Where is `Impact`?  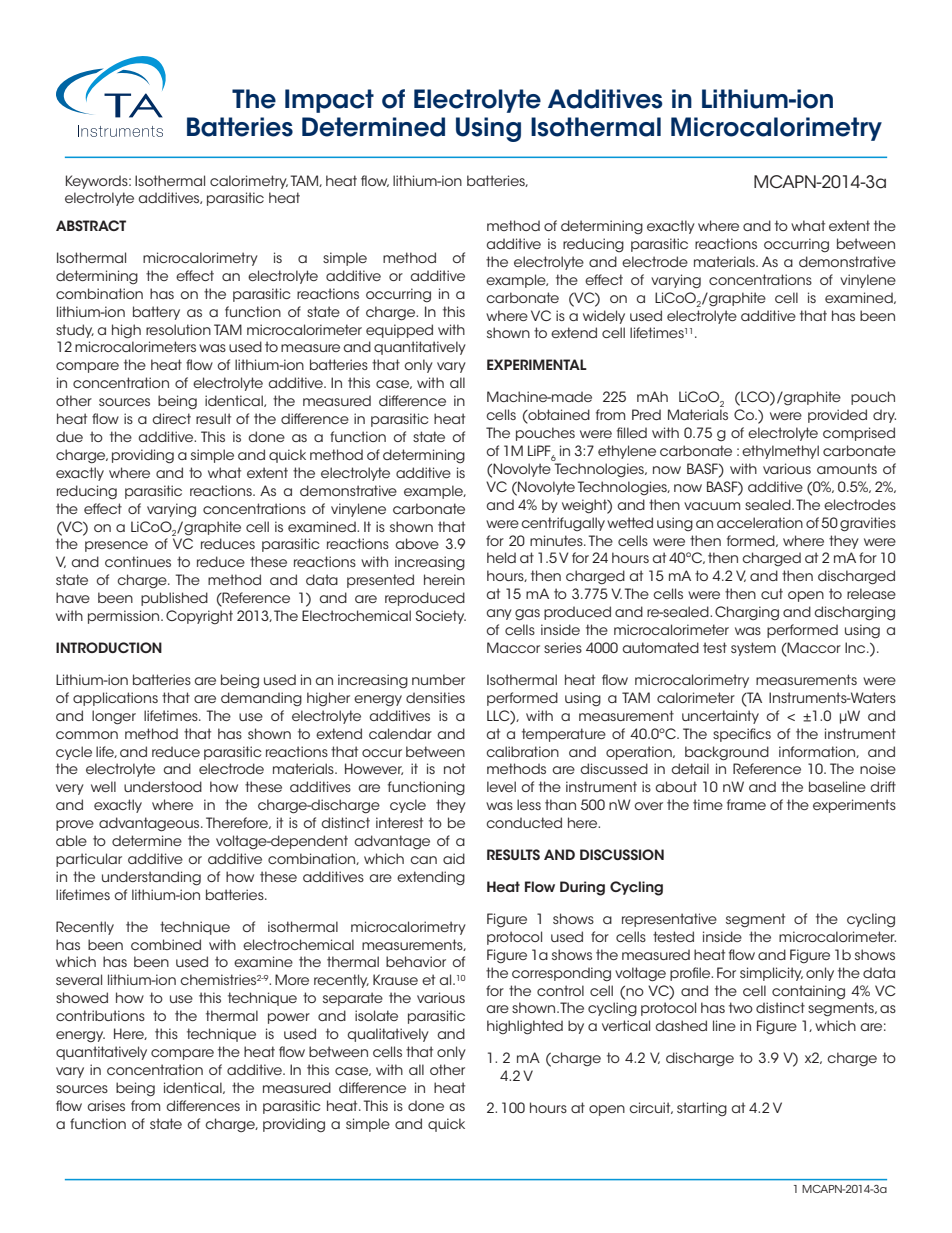 Impact is located at coordinates (329, 101).
